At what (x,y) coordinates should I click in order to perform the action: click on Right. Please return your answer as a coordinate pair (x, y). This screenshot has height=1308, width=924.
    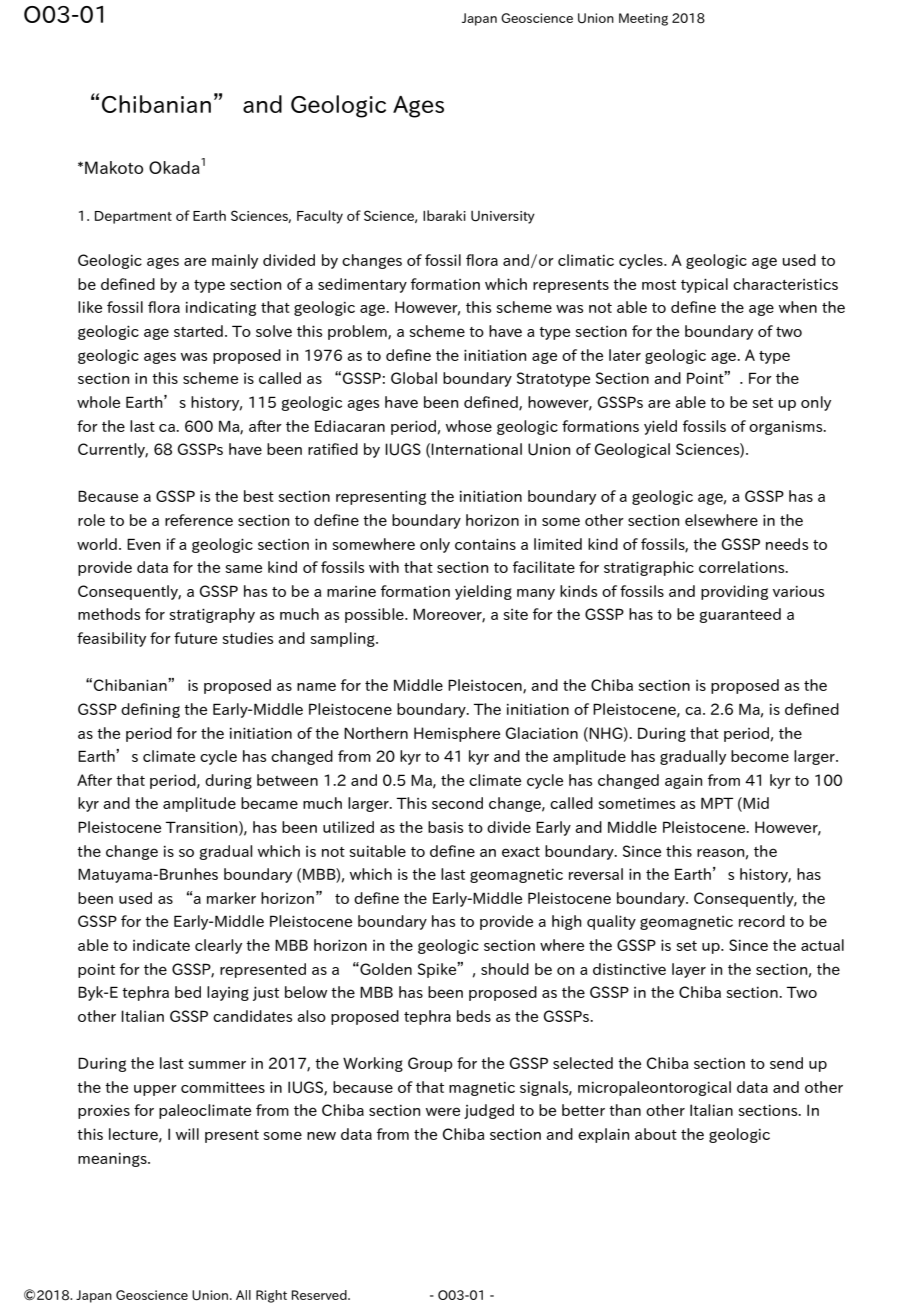
    Looking at the image, I should click on (271, 1296).
